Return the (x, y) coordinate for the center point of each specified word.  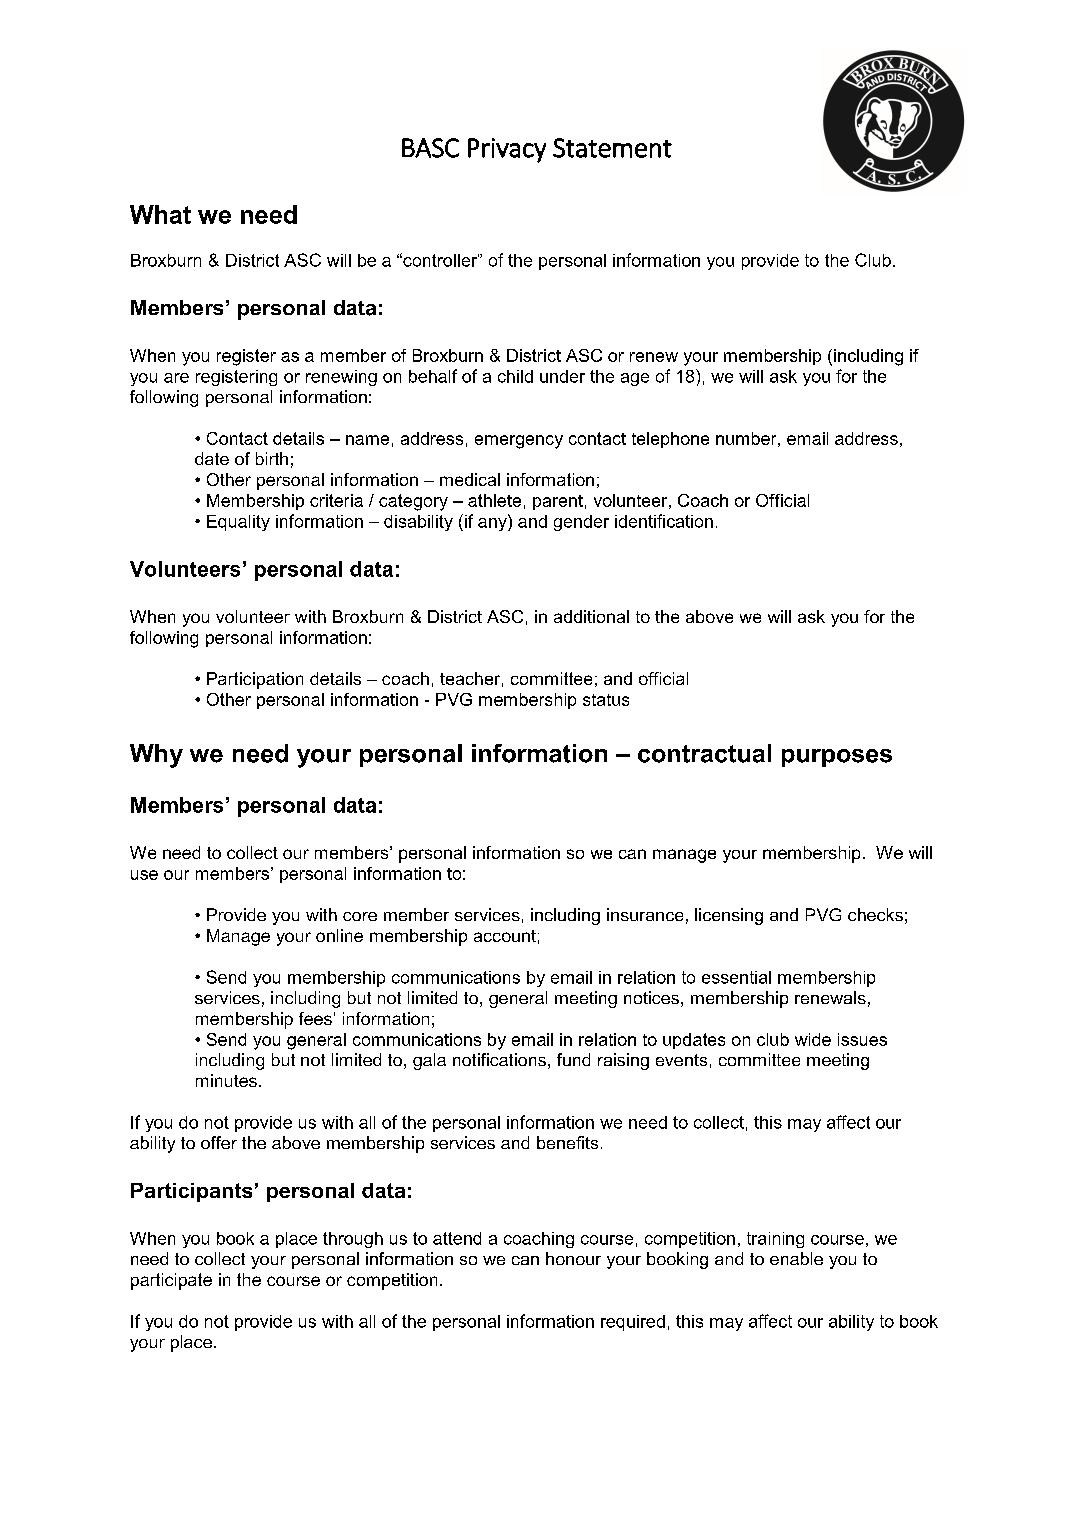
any (493, 523)
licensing (729, 916)
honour (573, 1258)
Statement (612, 148)
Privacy (507, 150)
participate (171, 1281)
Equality (238, 523)
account (505, 936)
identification (664, 521)
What (160, 214)
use (144, 875)
